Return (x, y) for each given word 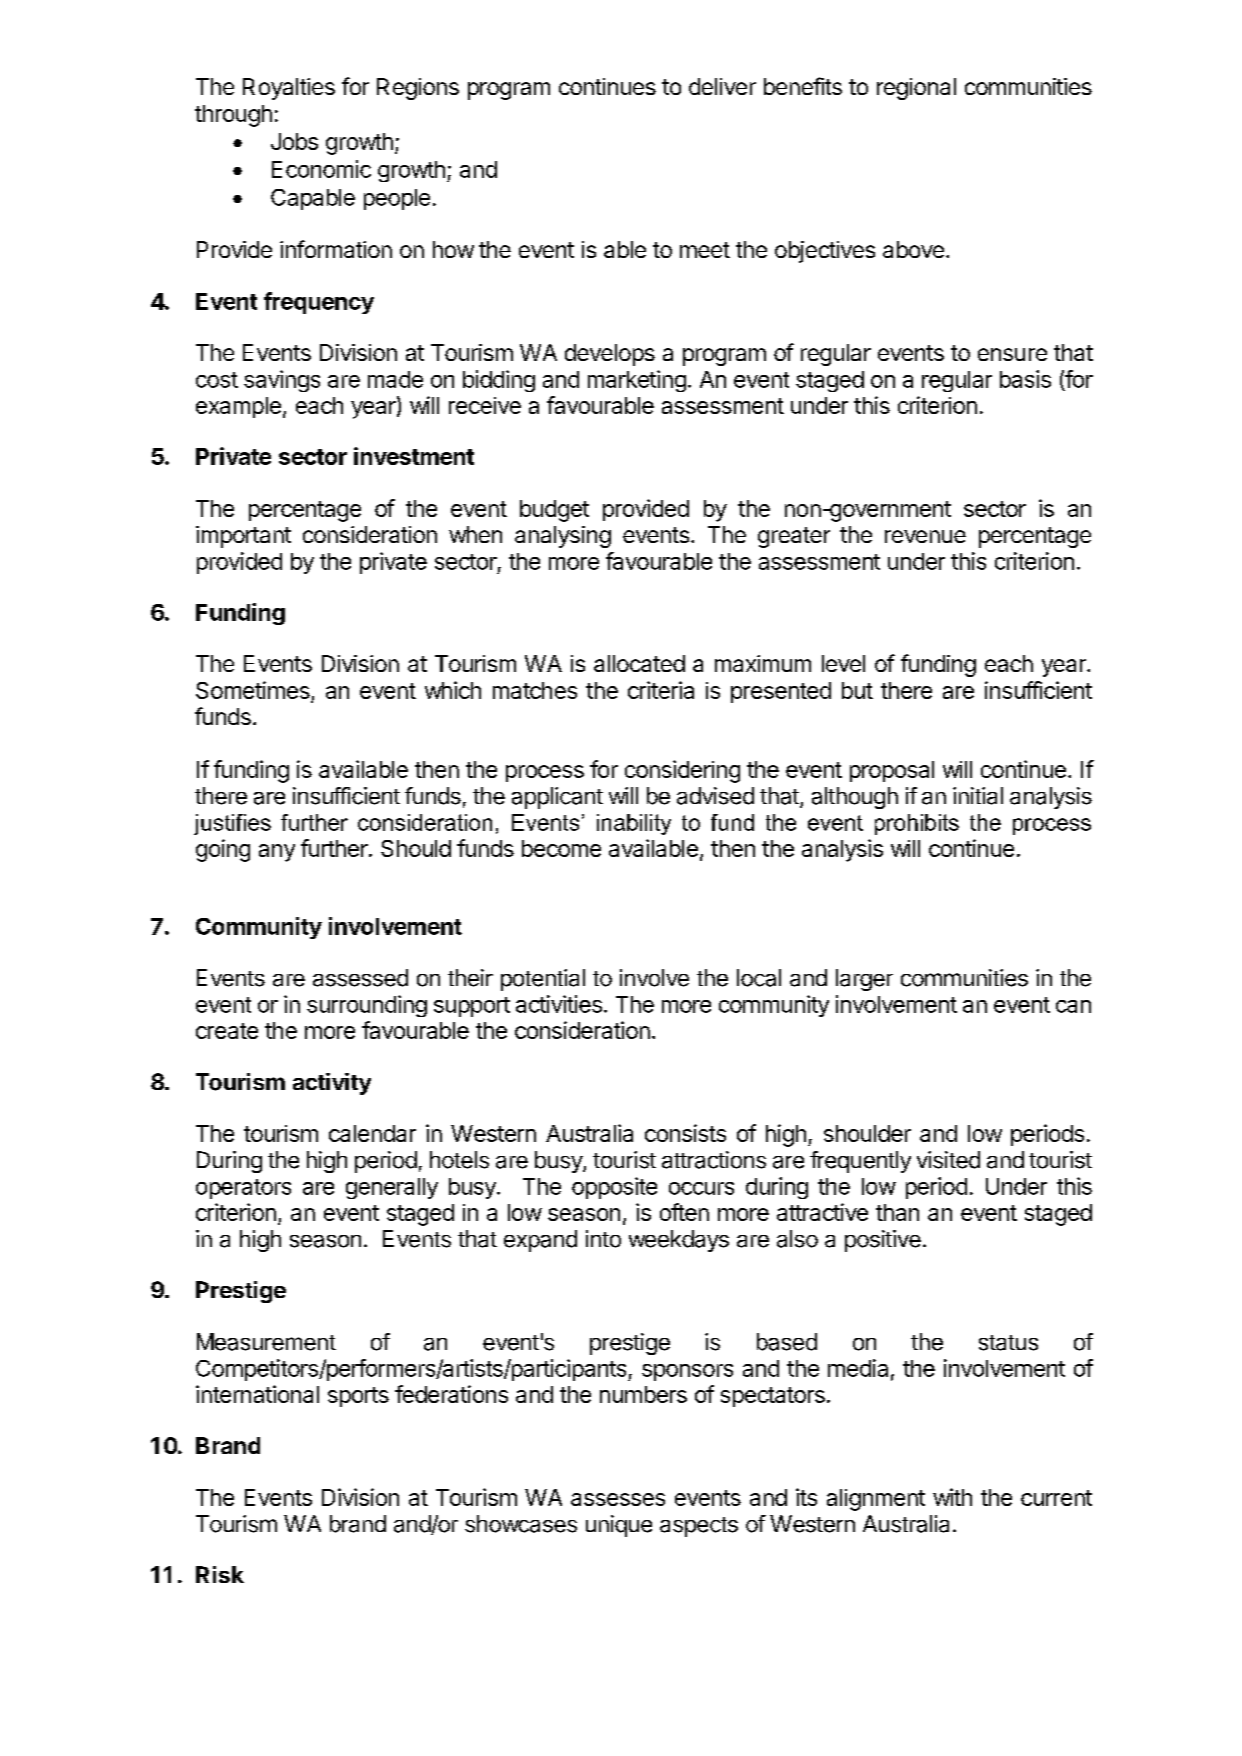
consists (685, 1133)
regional (916, 89)
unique (619, 1526)
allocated (639, 663)
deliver (722, 86)
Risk (220, 1574)
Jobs (294, 141)
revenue (925, 536)
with (952, 1497)
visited (948, 1160)
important (243, 537)
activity (332, 1084)
